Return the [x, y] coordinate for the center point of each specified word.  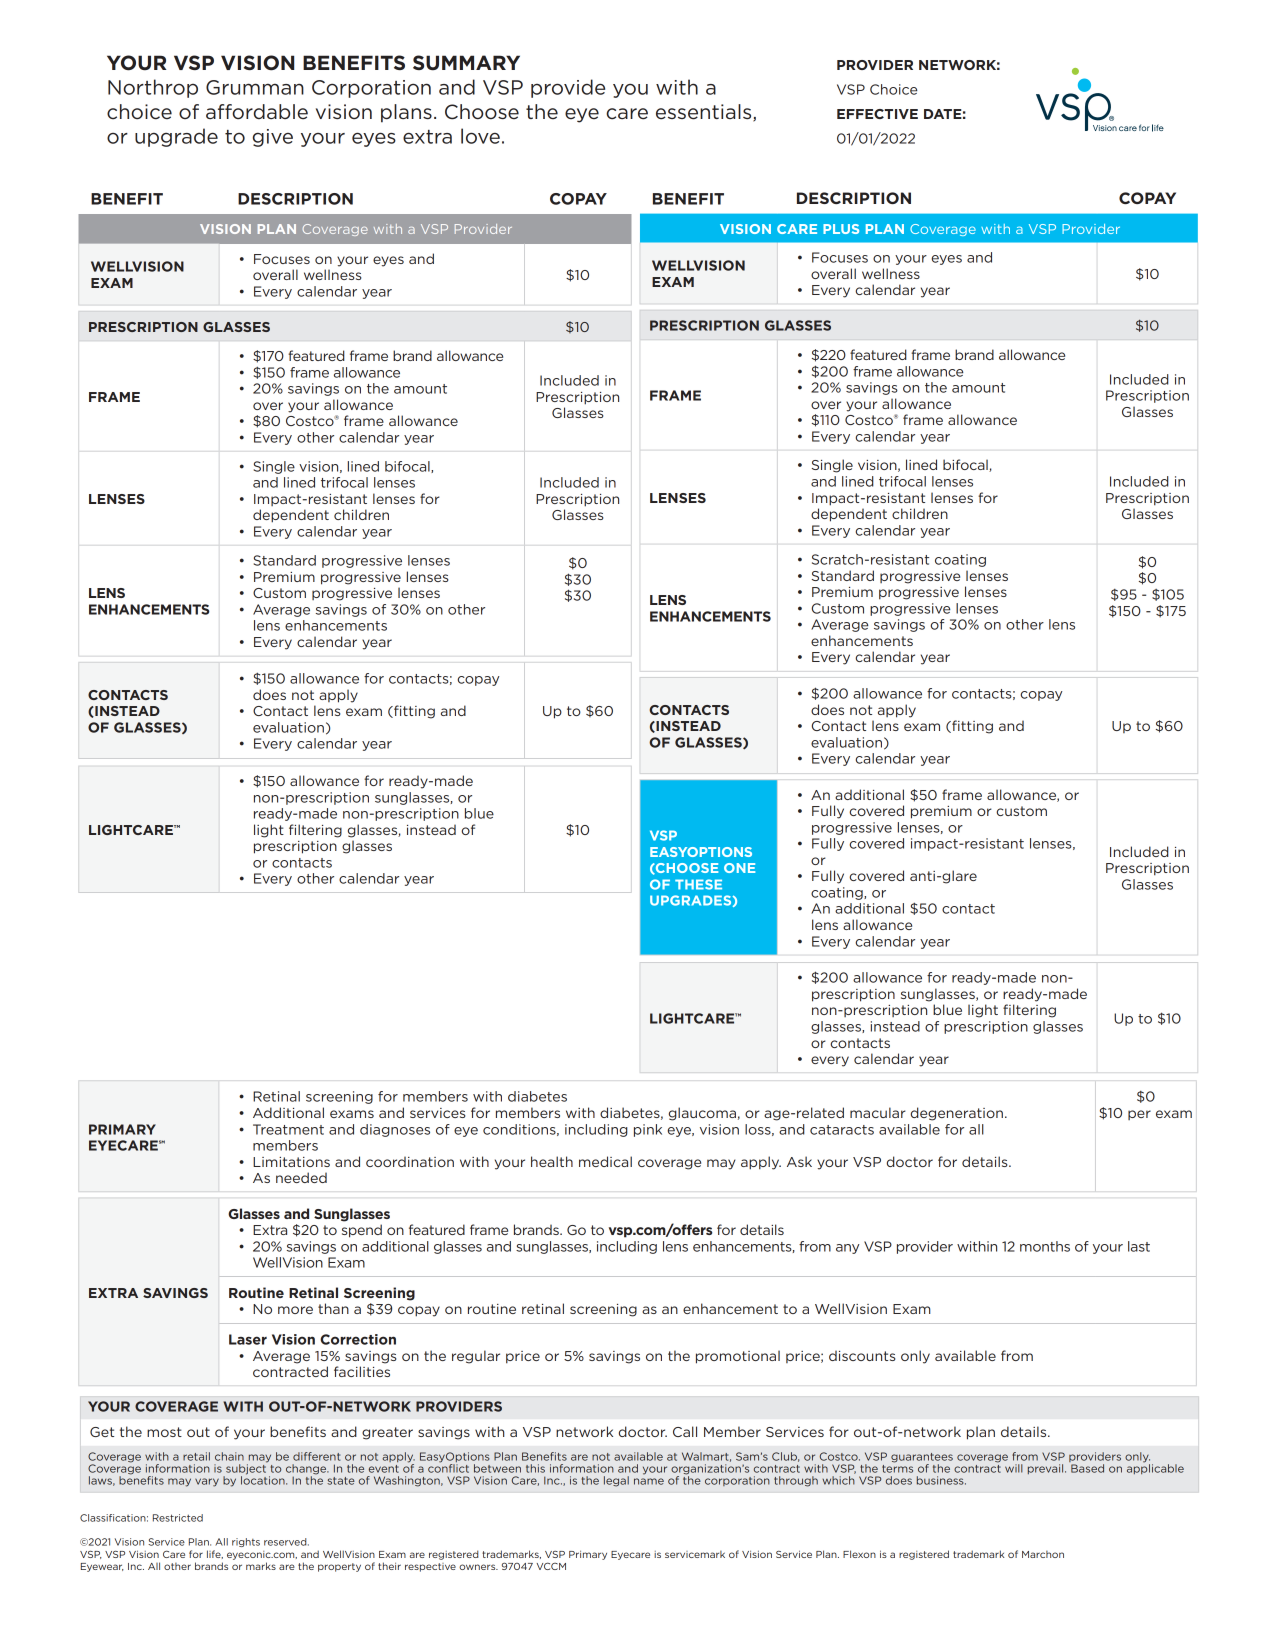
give [273, 138]
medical [605, 1161]
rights [246, 1542]
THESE [698, 884]
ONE [739, 868]
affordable [257, 112]
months [1045, 1246]
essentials [705, 113]
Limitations [291, 1162]
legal [616, 1481]
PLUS [841, 229]
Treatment [288, 1129]
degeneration [957, 1114]
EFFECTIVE [877, 114]
